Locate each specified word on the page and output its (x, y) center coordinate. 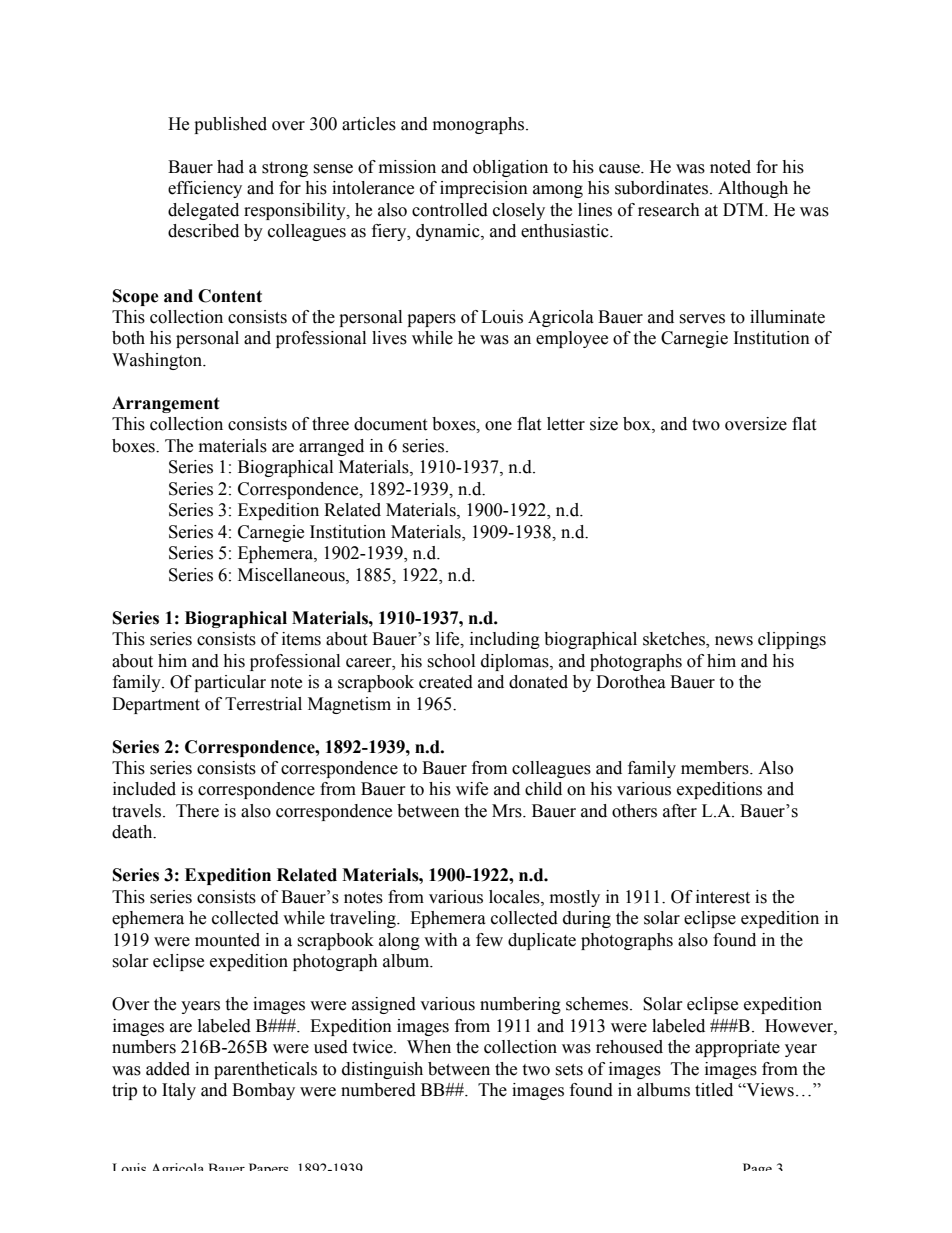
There (197, 811)
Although (753, 189)
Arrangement (166, 404)
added (168, 1069)
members (716, 768)
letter (566, 424)
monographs (478, 125)
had (230, 167)
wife (472, 789)
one (498, 426)
